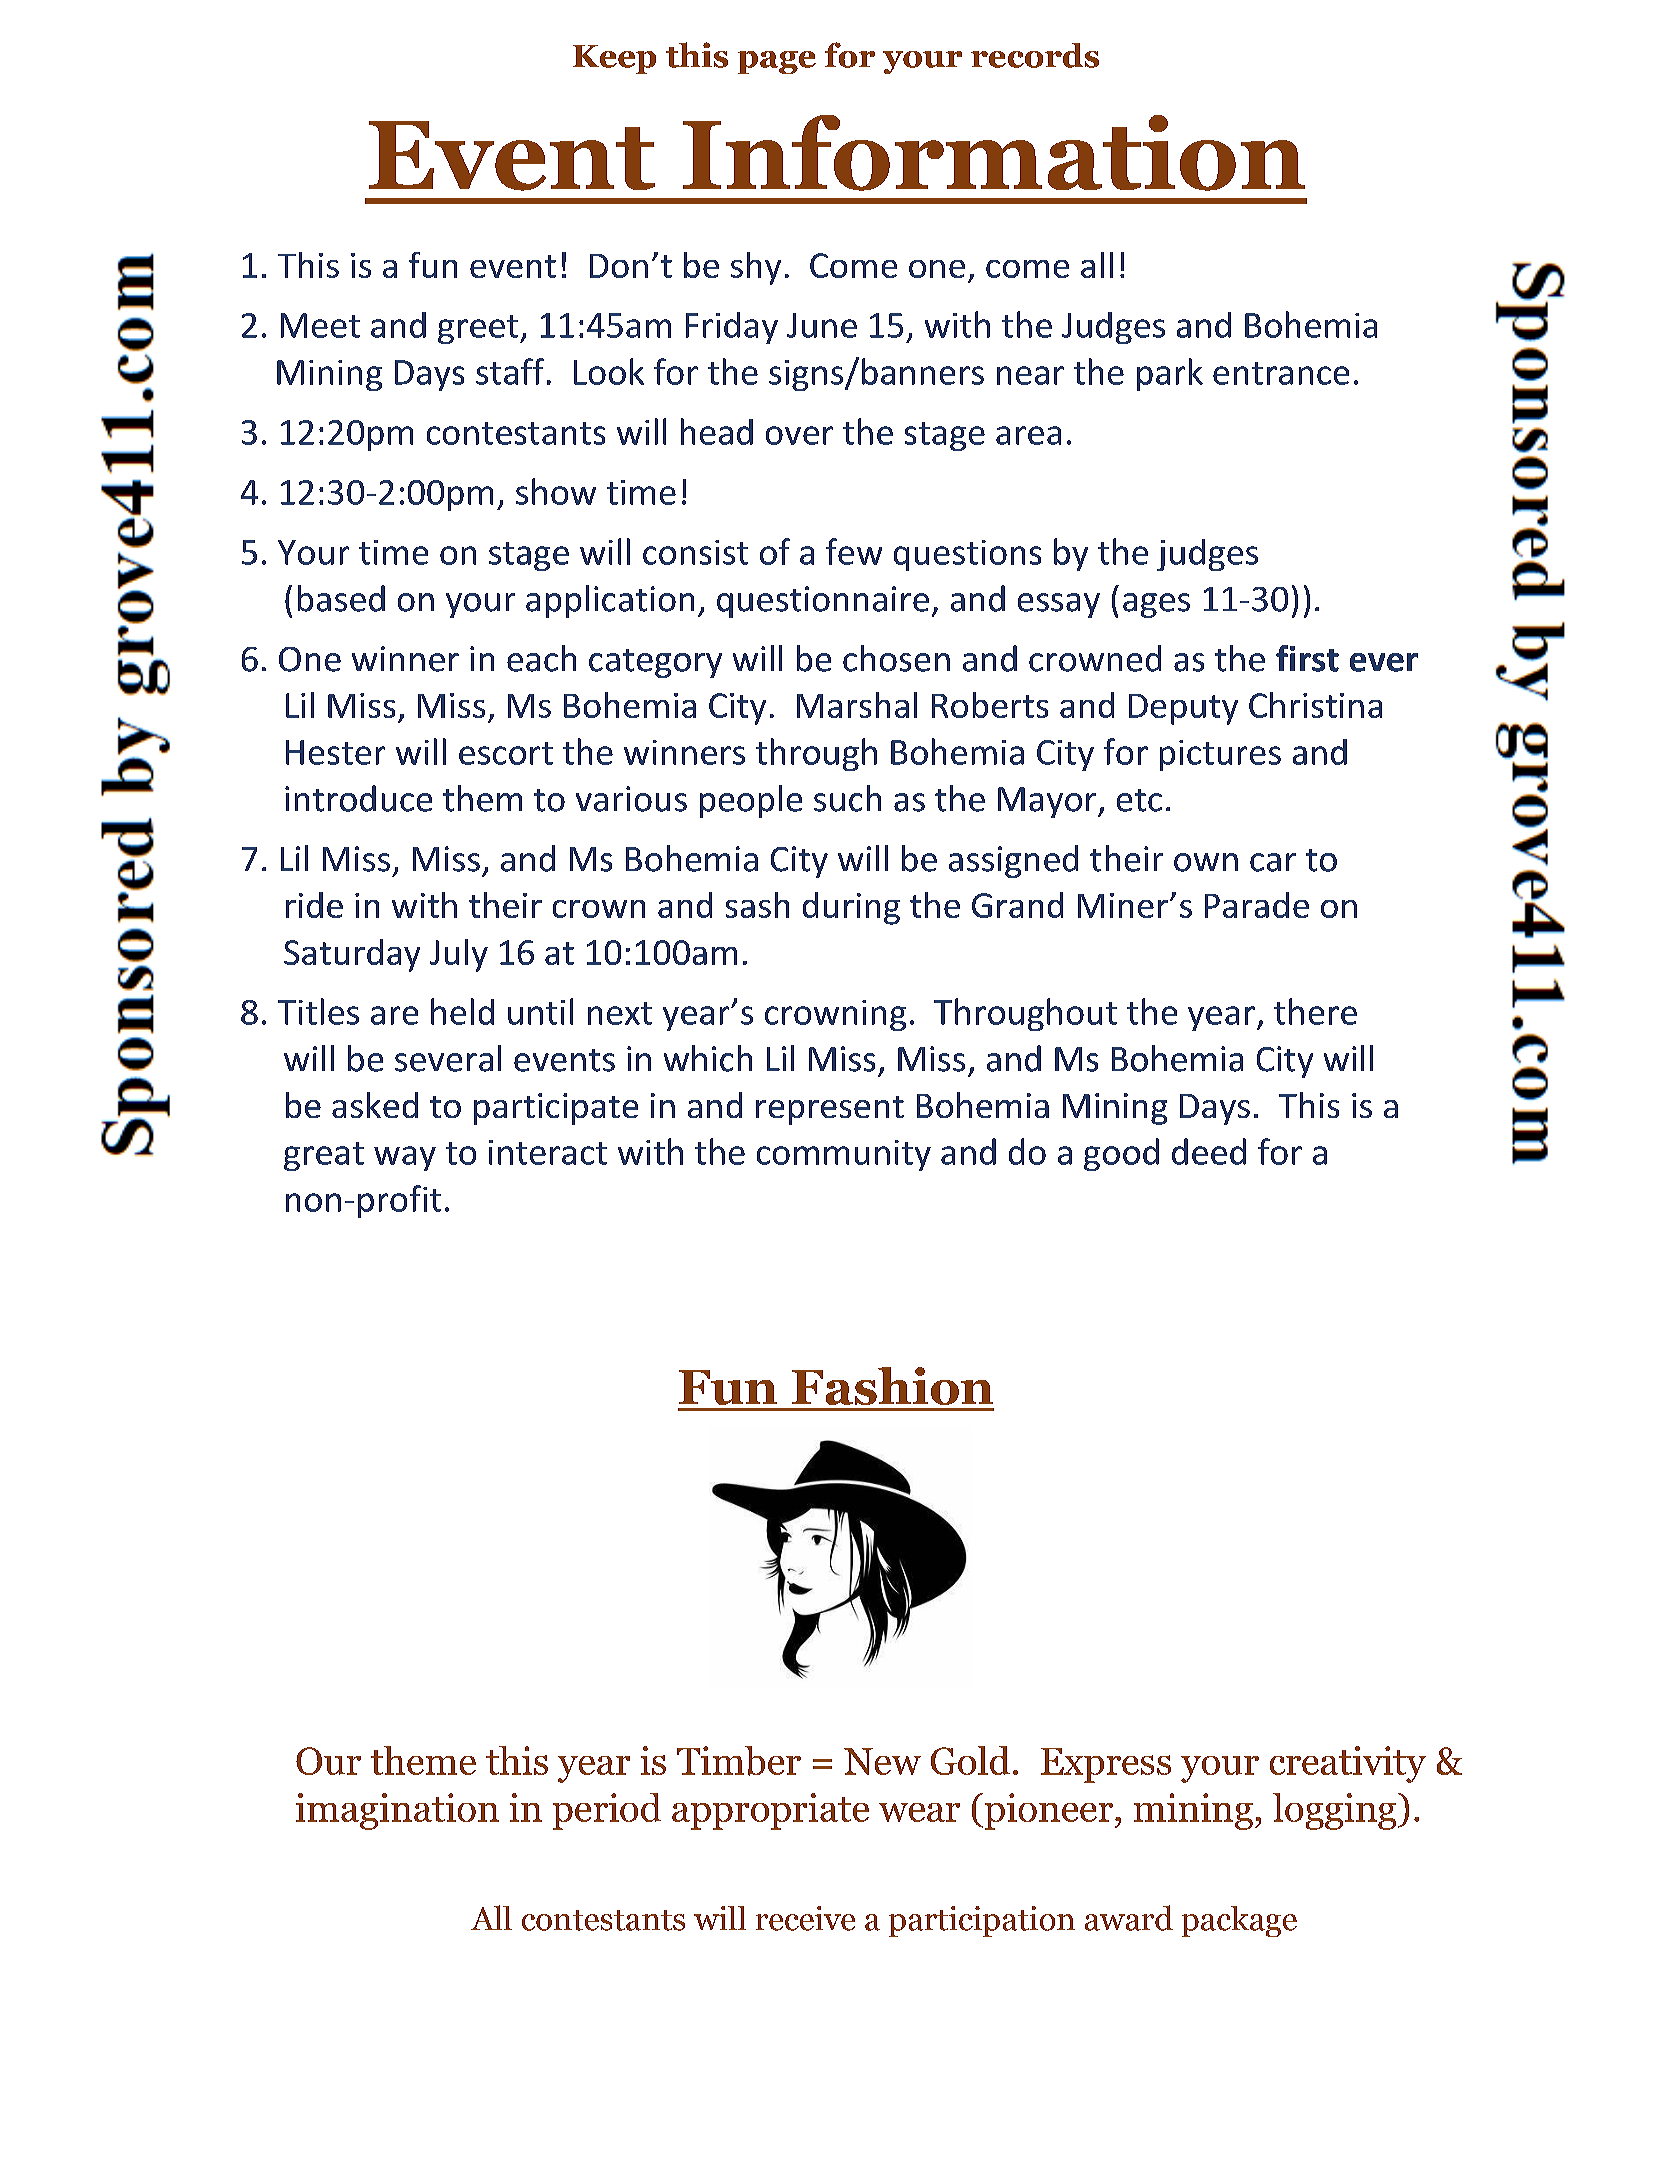  What do you see at coordinates (1035, 55) in the screenshot?
I see `records` at bounding box center [1035, 55].
